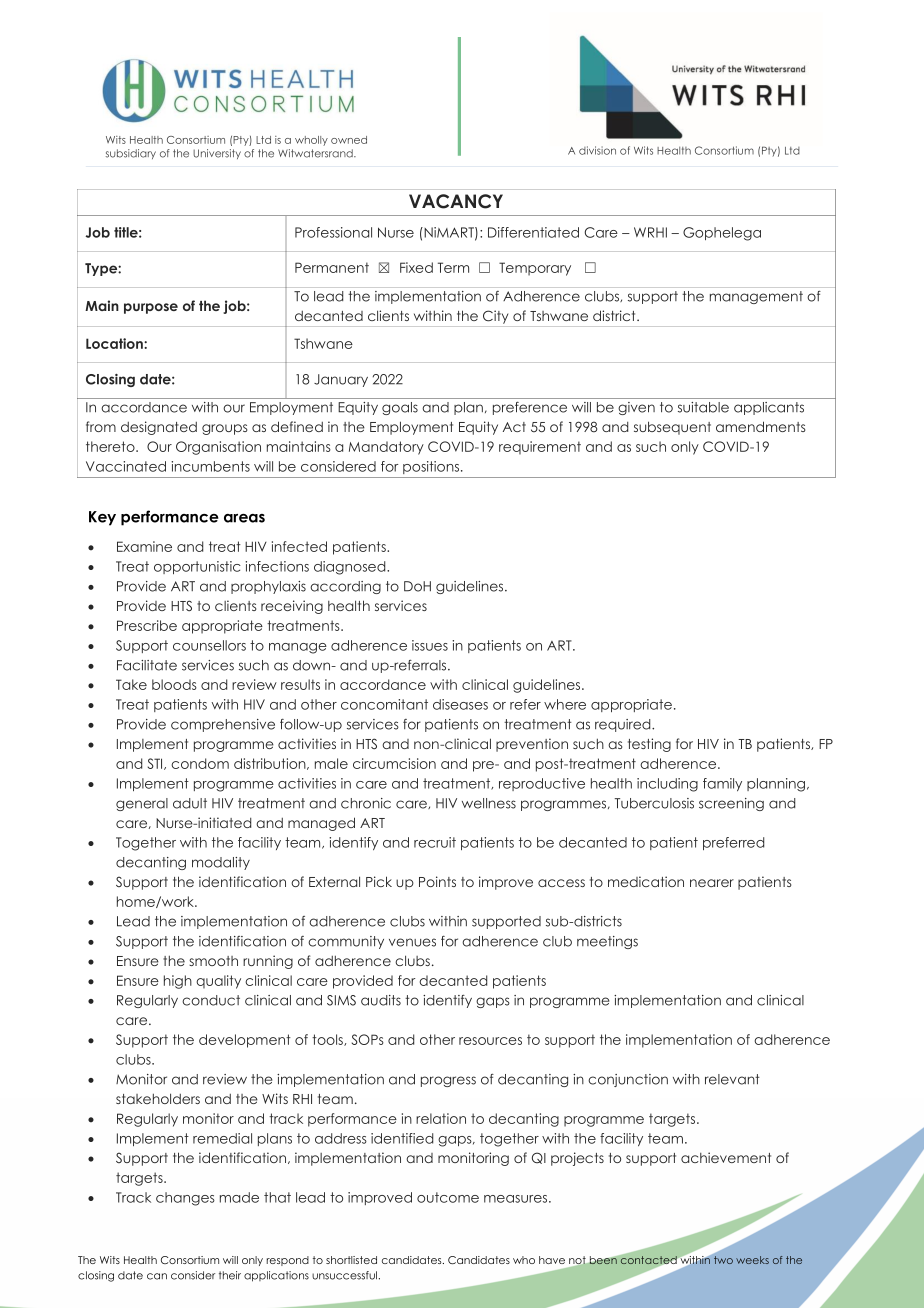 Image resolution: width=924 pixels, height=1308 pixels. What do you see at coordinates (144, 546) in the screenshot?
I see `Examine` at bounding box center [144, 546].
